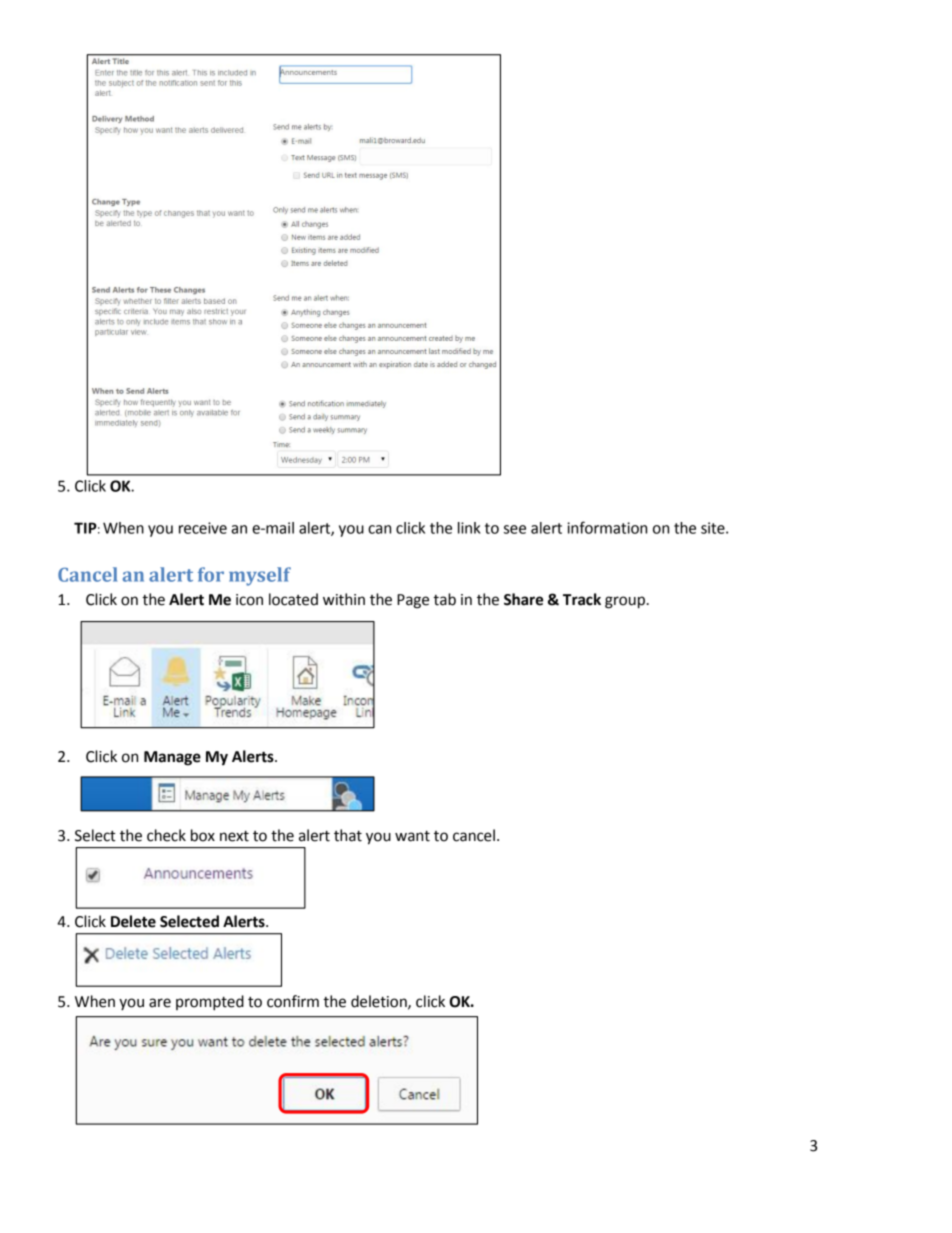 This image has width=952, height=1233. I want to click on prompted, so click(210, 1003).
